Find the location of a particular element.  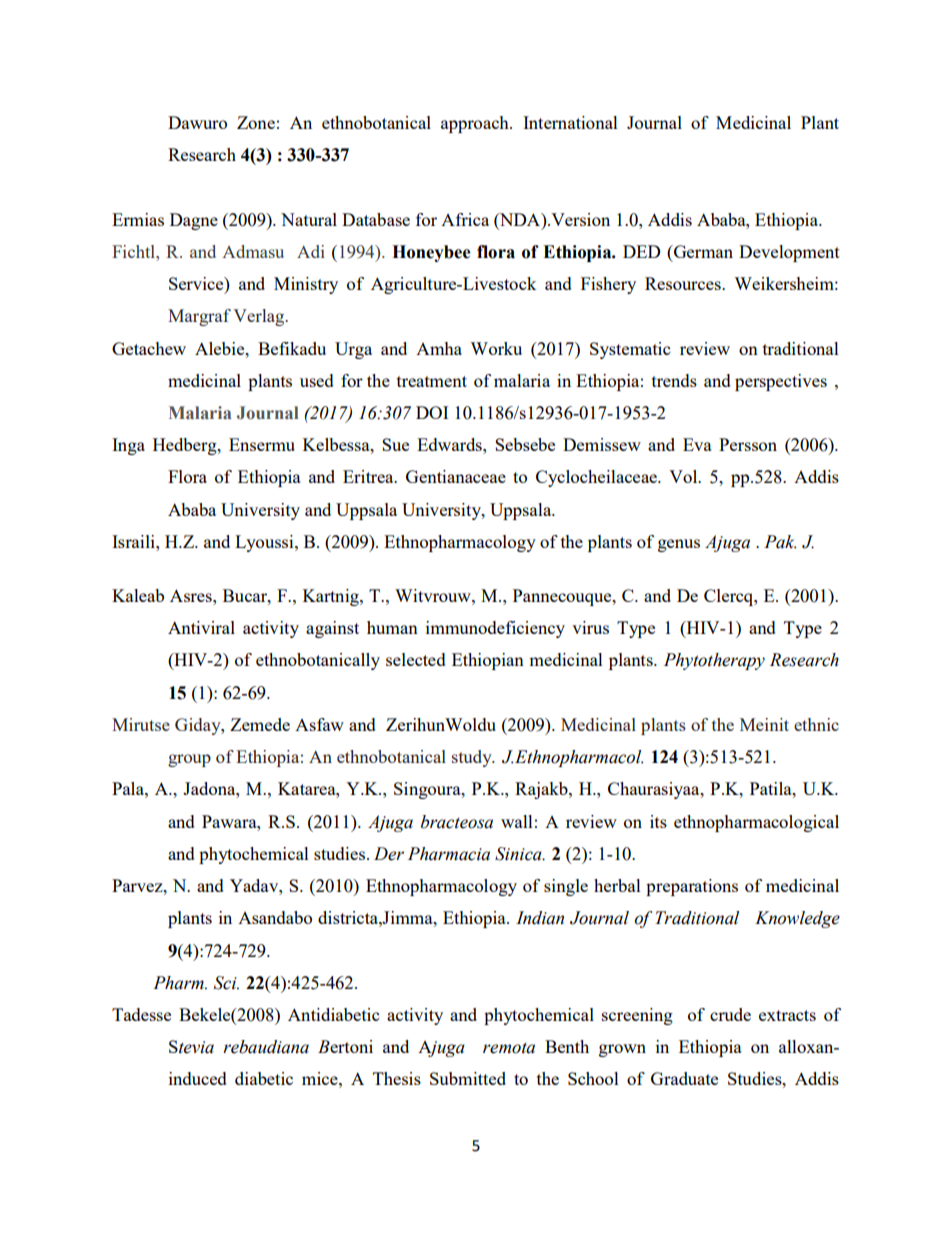

Hedberg is located at coordinates (186, 446).
